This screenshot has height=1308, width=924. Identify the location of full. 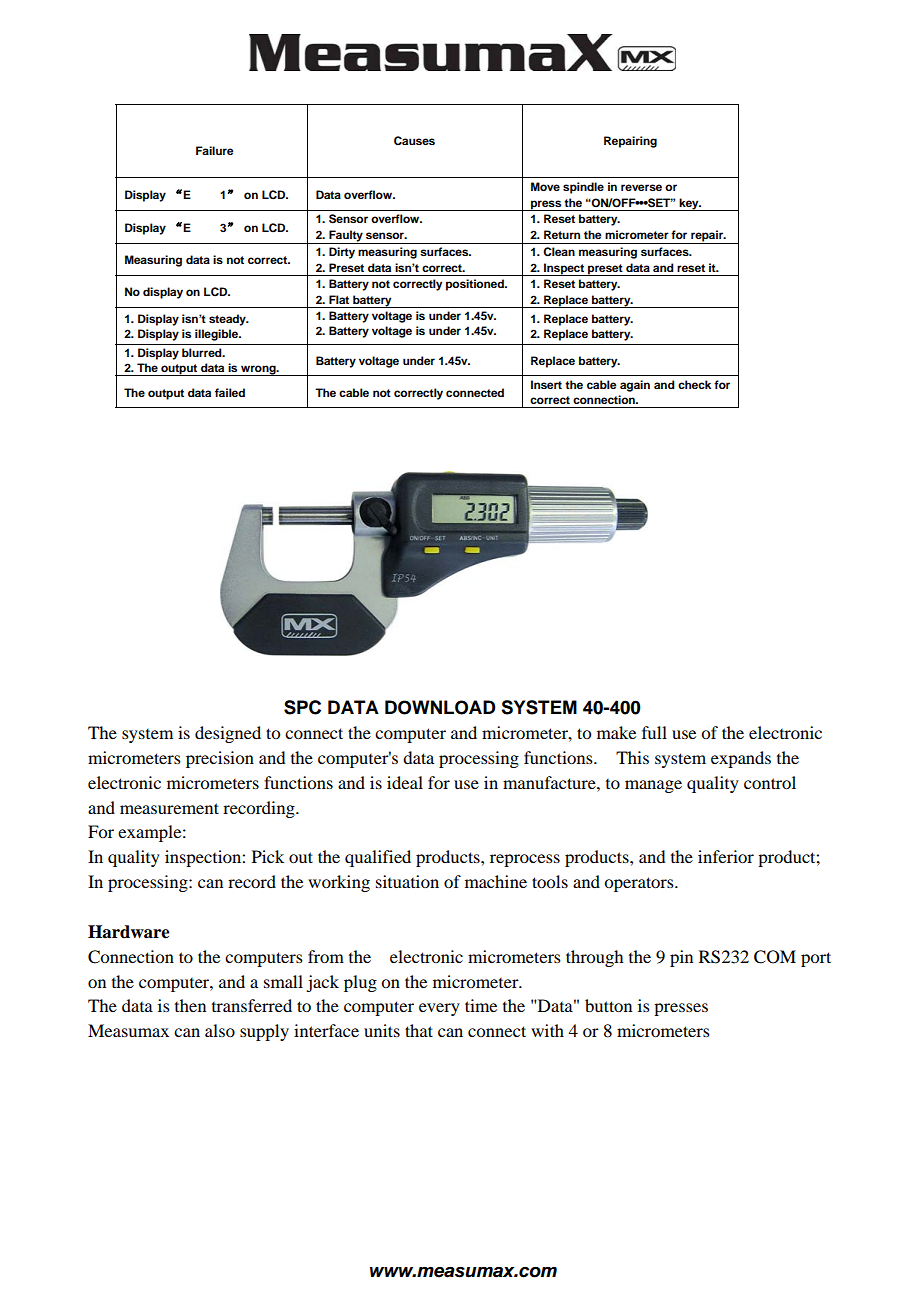
(654, 732).
